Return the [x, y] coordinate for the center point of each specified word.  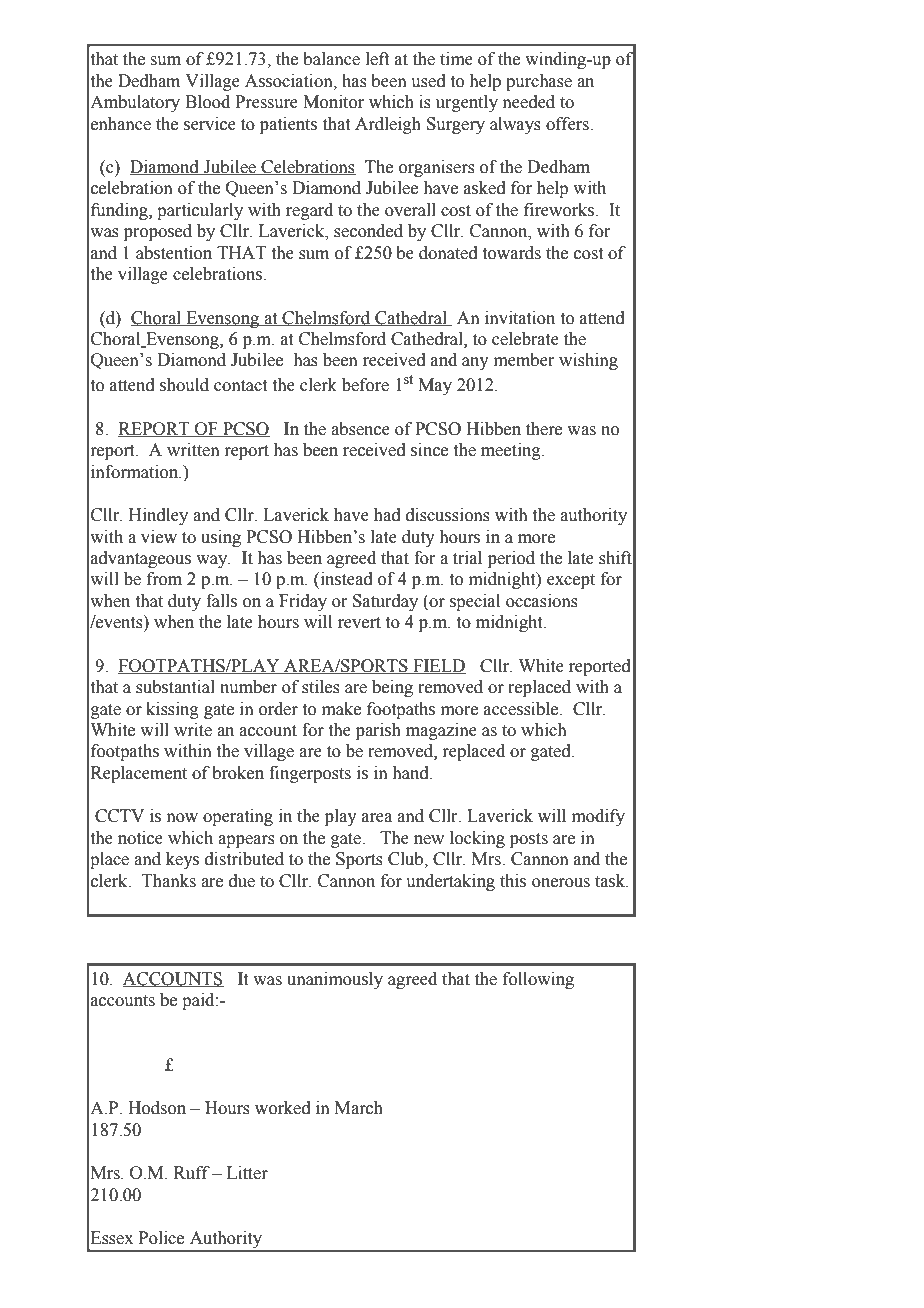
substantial [175, 687]
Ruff [192, 1173]
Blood [207, 102]
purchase [539, 82]
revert [359, 623]
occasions [542, 601]
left [377, 59]
